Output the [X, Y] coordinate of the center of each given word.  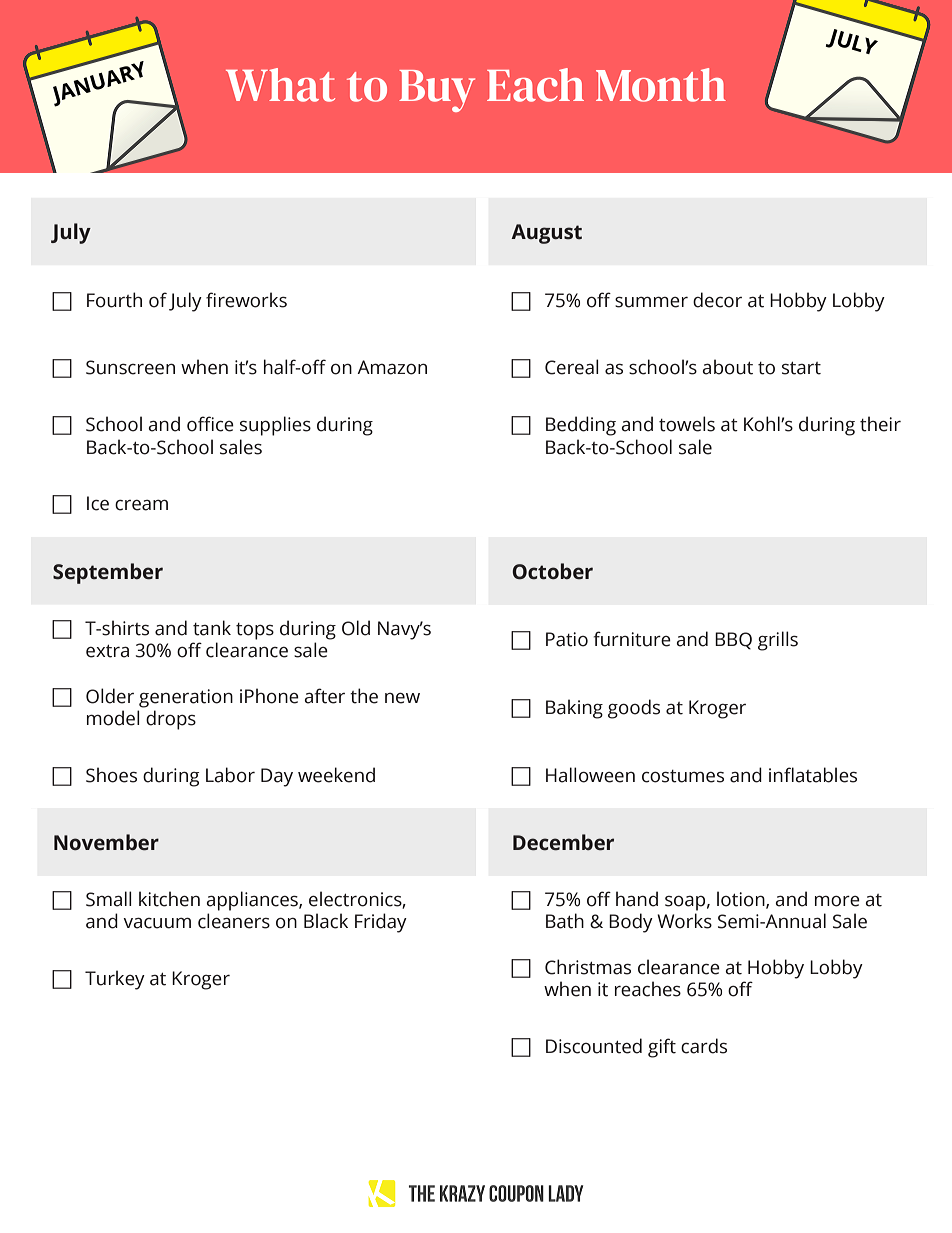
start [801, 368]
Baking [574, 709]
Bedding [581, 426]
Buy [437, 91]
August [546, 234]
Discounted [594, 1046]
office [210, 424]
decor [717, 300]
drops [171, 720]
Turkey [115, 980]
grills [778, 641]
